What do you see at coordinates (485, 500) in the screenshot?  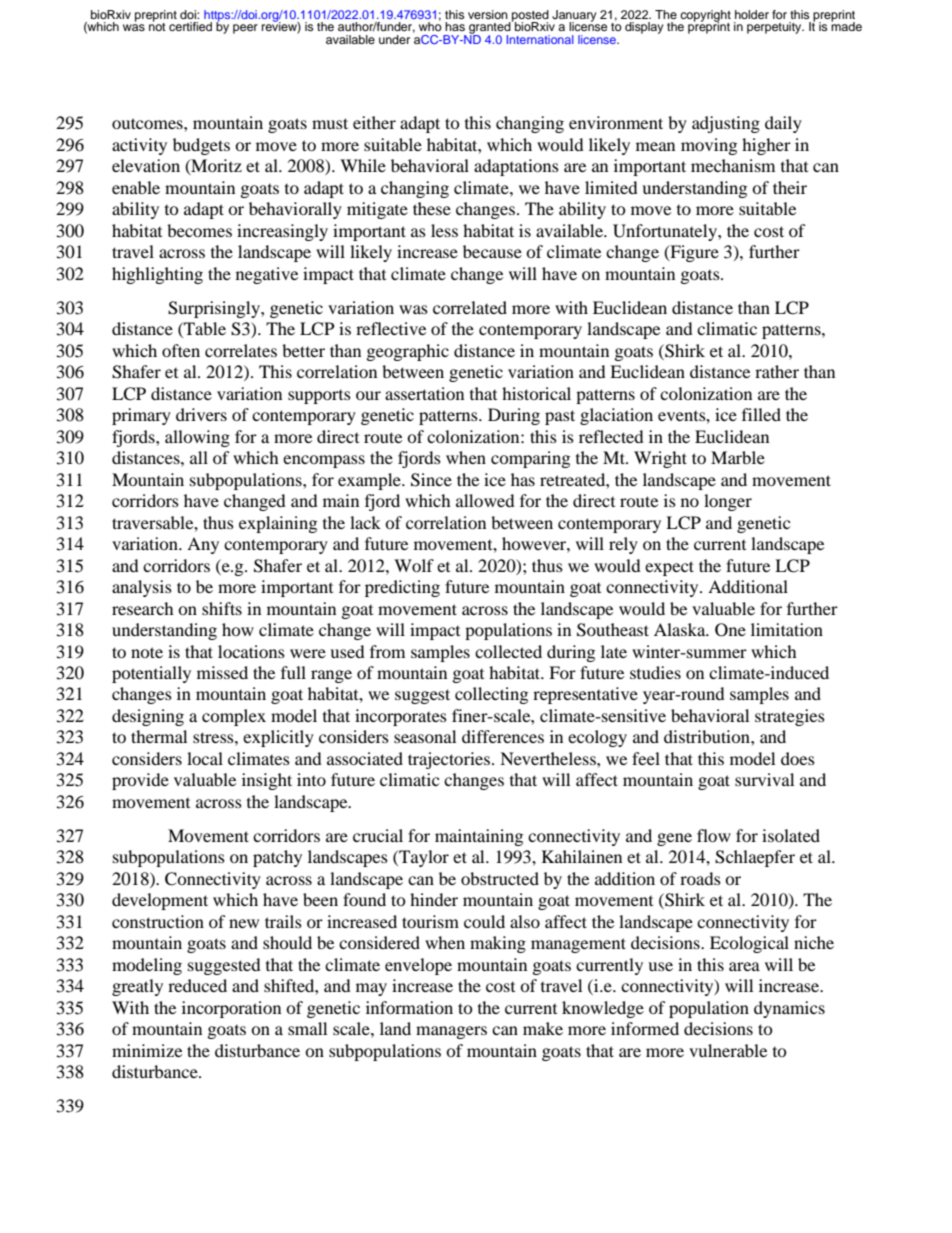 I see `allowed` at bounding box center [485, 500].
